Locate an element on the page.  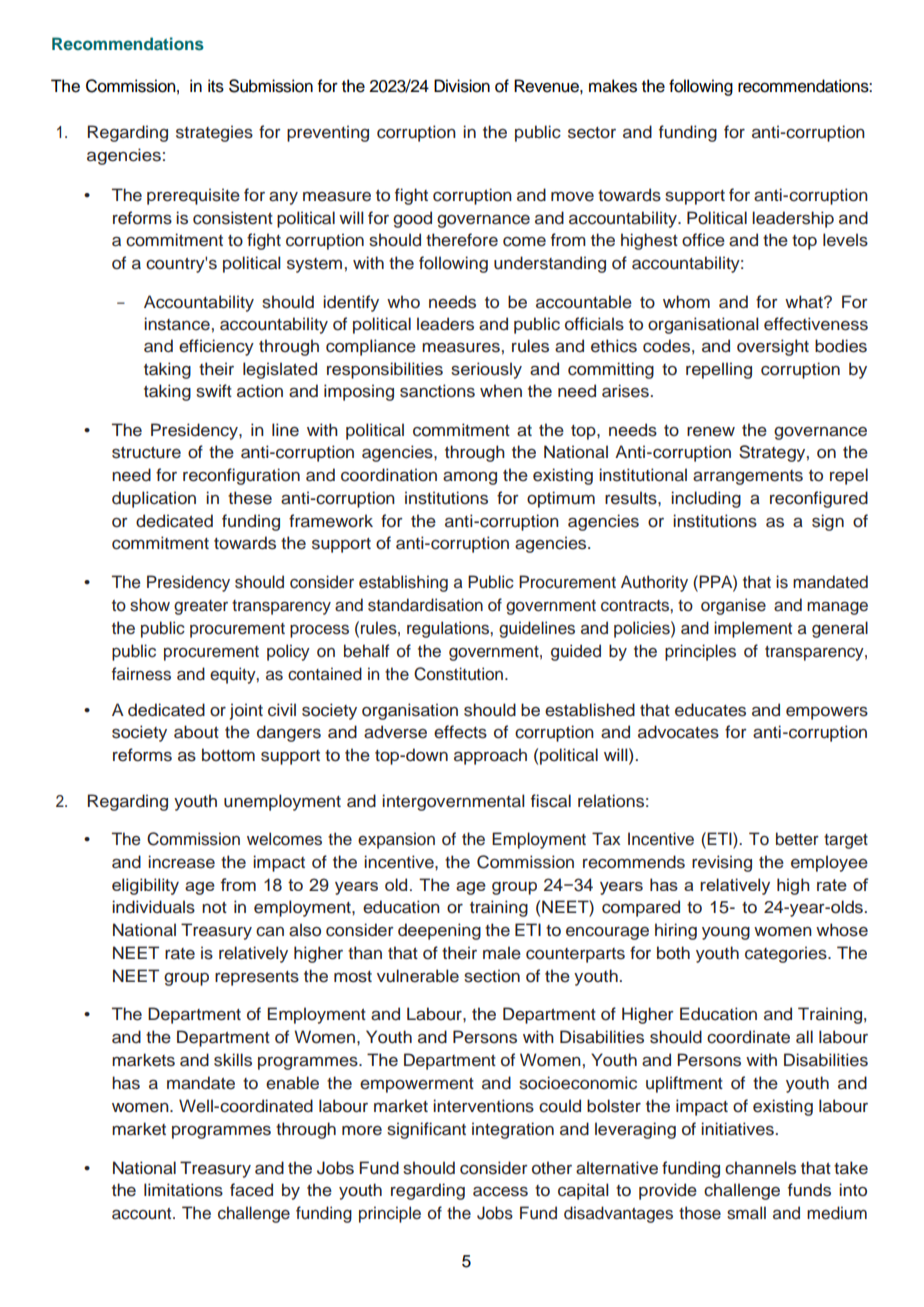
Constitution is located at coordinates (458, 674).
